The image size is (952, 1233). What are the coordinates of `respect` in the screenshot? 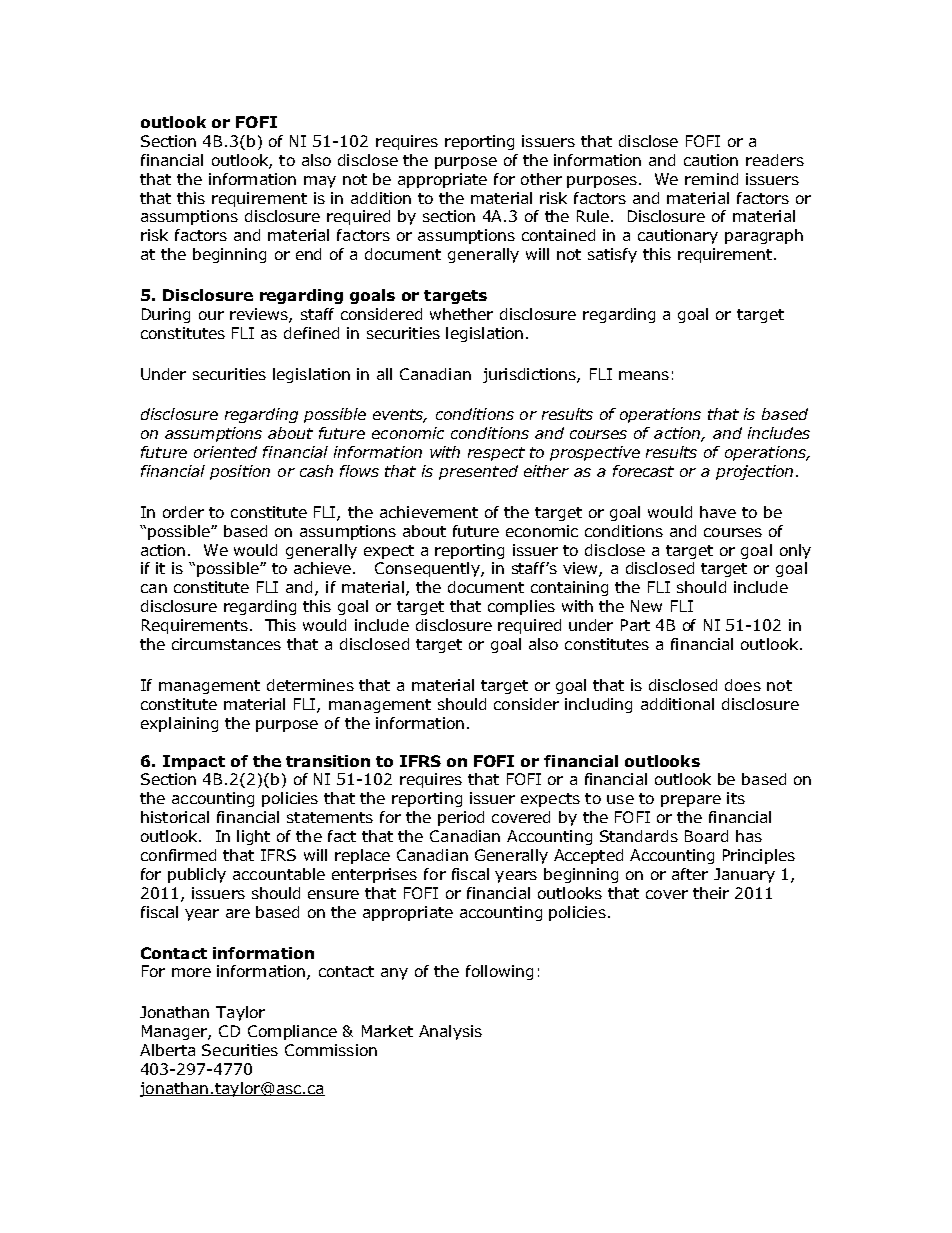 It's located at (496, 454).
